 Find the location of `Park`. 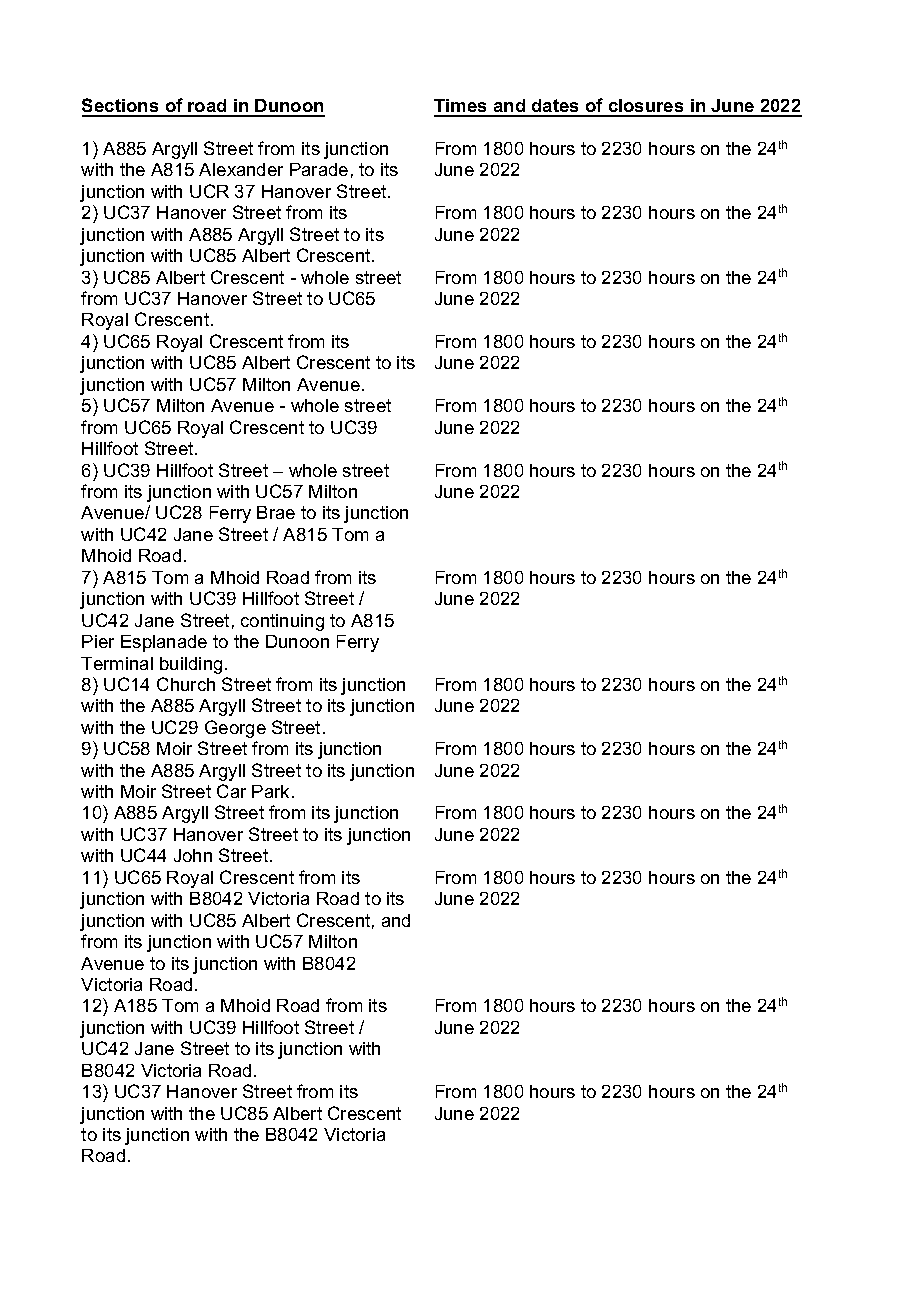

Park is located at coordinates (270, 791).
